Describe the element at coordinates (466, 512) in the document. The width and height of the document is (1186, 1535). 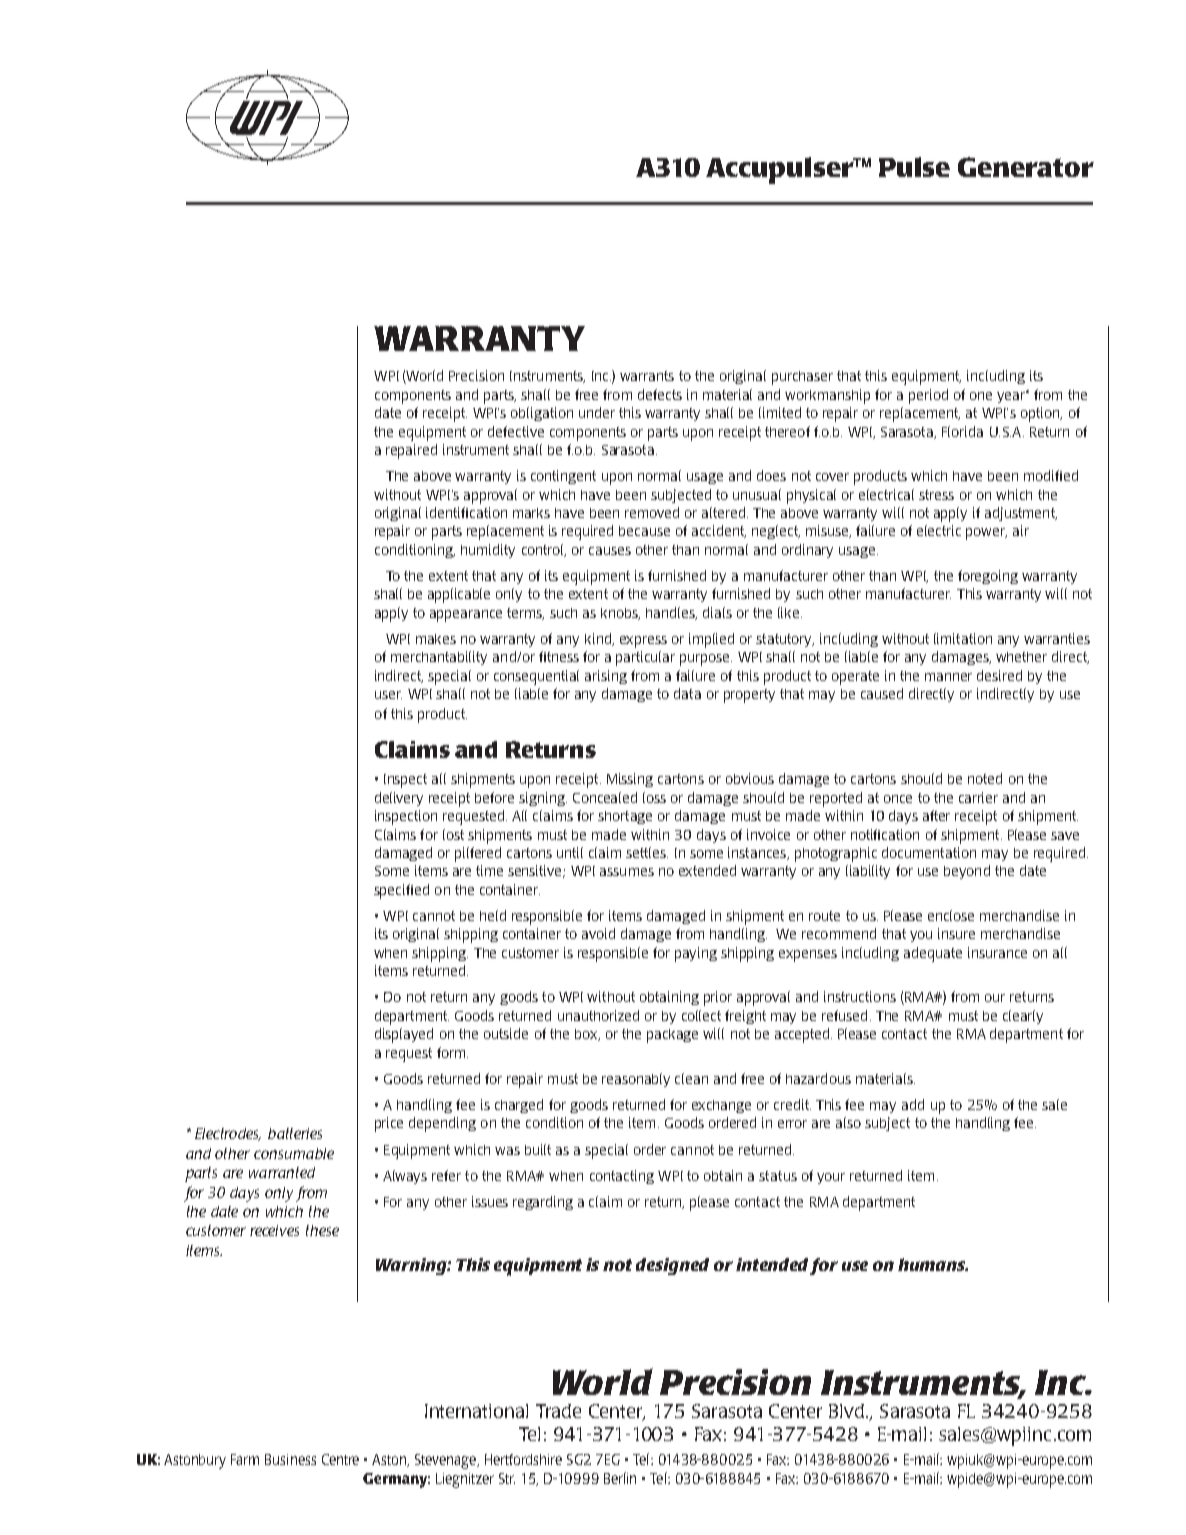
I see `identification` at that location.
